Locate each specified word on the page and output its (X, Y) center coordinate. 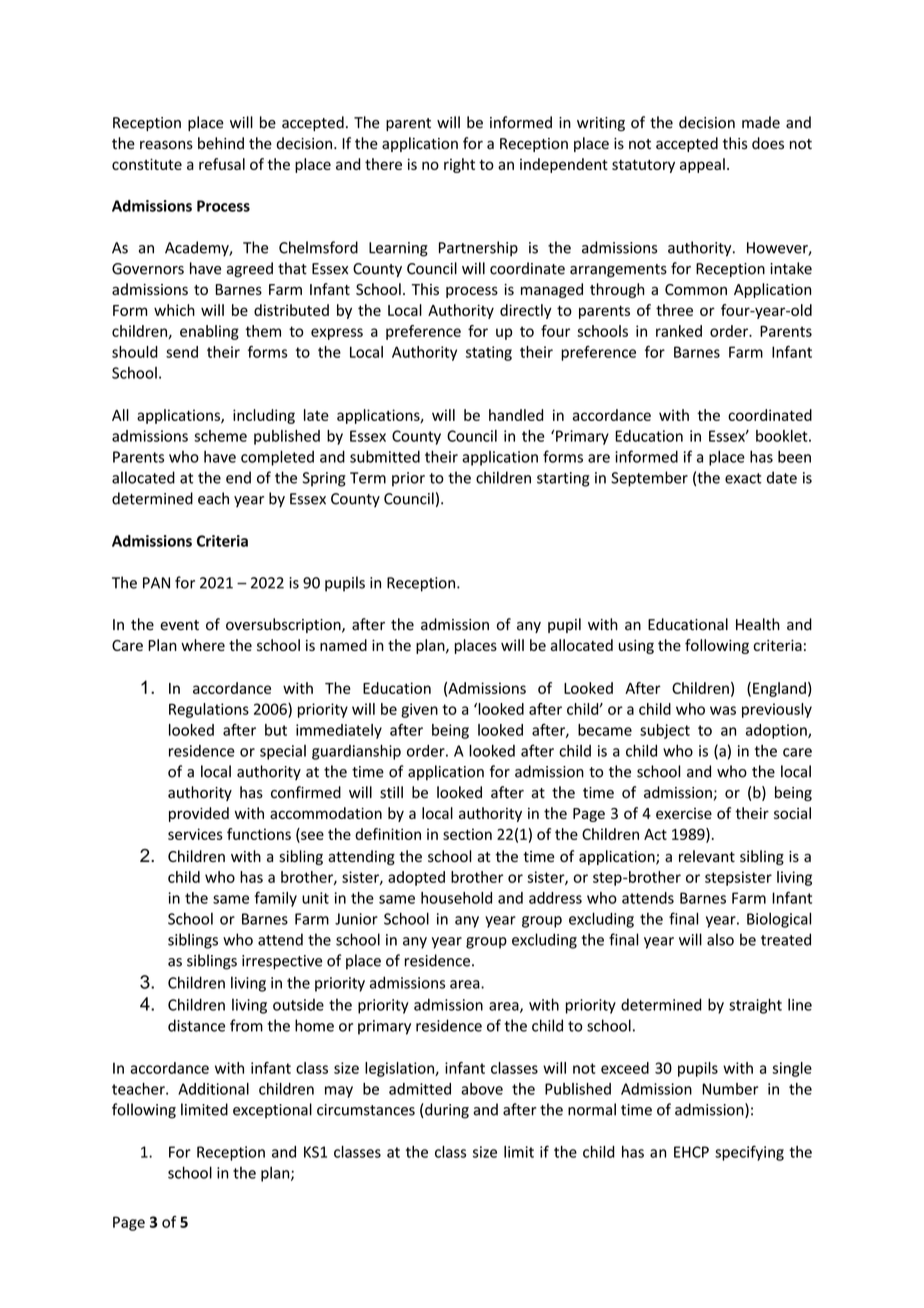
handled (516, 415)
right (459, 165)
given (419, 710)
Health (758, 624)
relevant (707, 856)
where (203, 645)
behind (221, 143)
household (456, 898)
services (195, 834)
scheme (220, 436)
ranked (679, 331)
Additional (213, 1089)
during (446, 1111)
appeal (702, 165)
